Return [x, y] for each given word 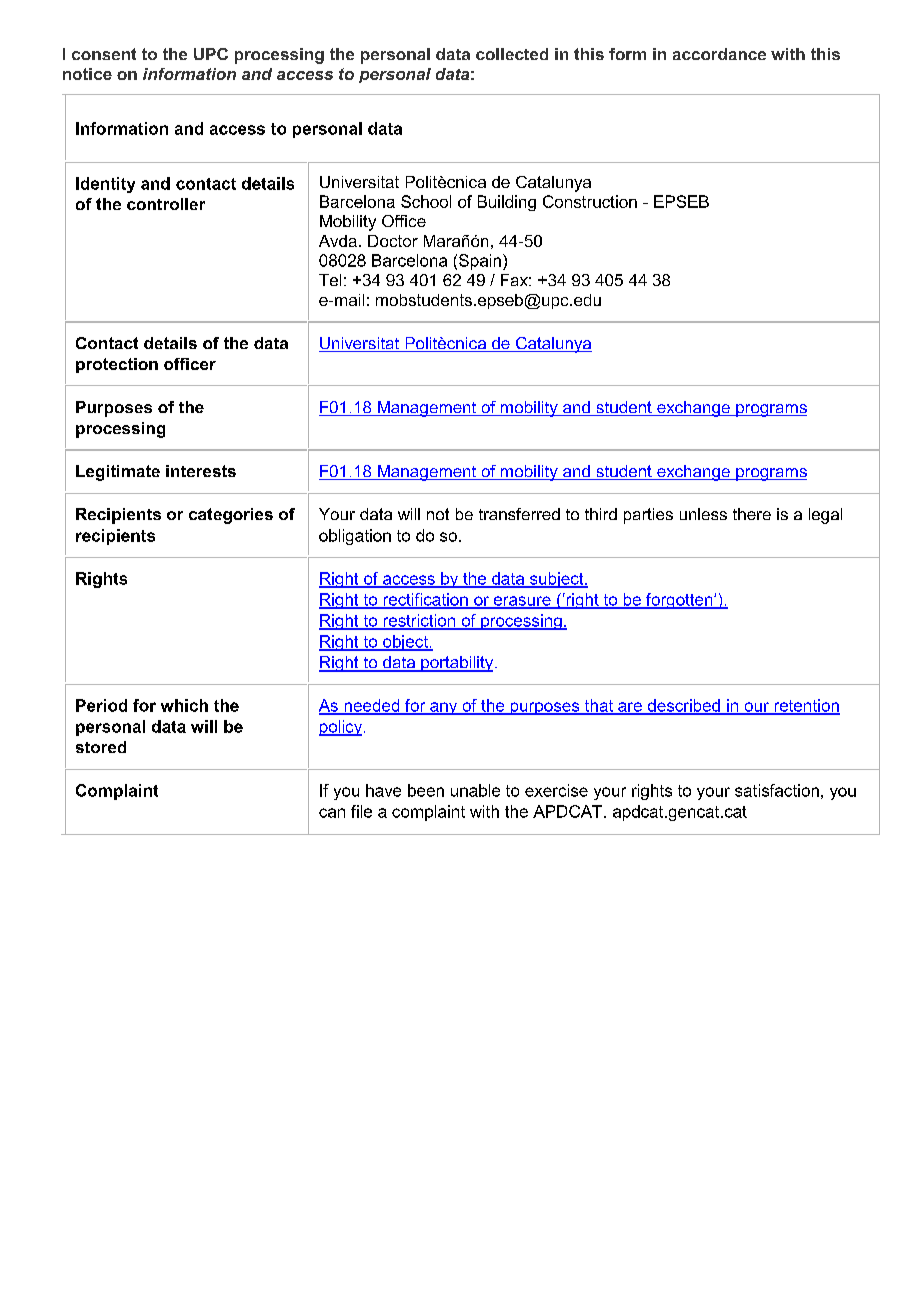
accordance [719, 54]
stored [101, 747]
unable [475, 790]
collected [512, 54]
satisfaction [777, 790]
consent [104, 54]
